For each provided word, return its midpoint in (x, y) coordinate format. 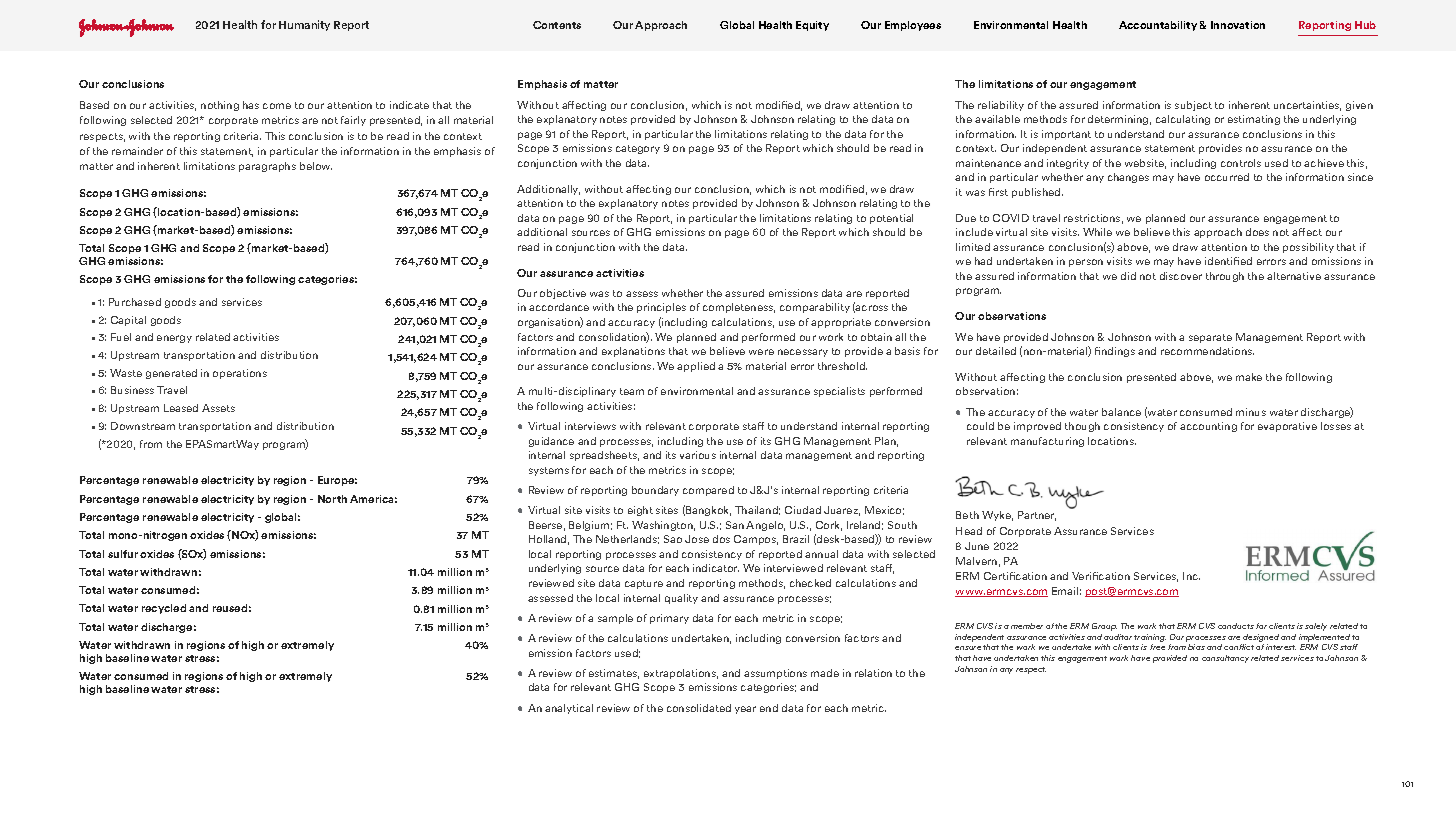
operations (240, 374)
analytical (569, 709)
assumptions (775, 674)
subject (1193, 106)
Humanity (304, 25)
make (1249, 377)
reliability (1001, 106)
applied (696, 367)
